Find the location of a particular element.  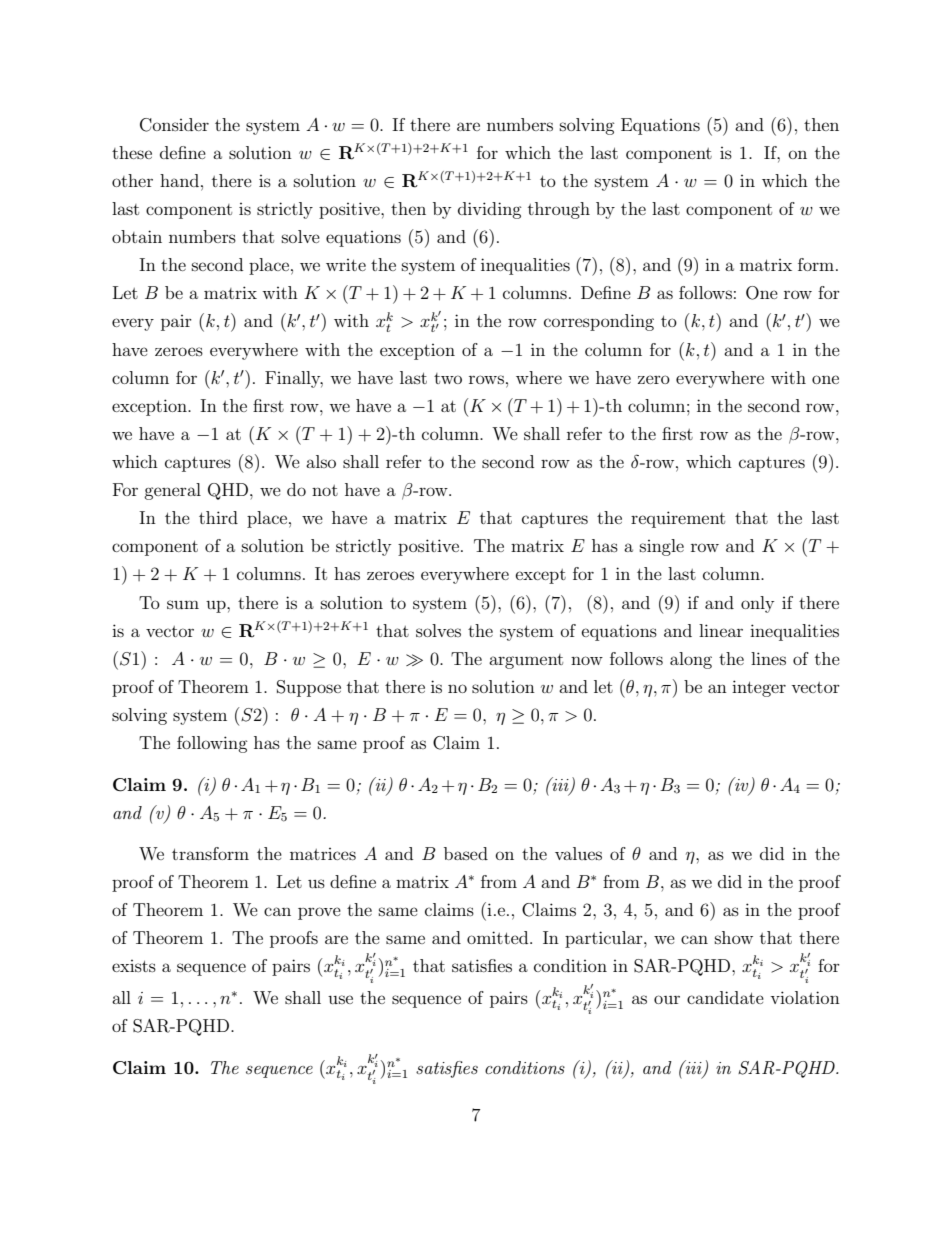

omitted is located at coordinates (499, 937).
